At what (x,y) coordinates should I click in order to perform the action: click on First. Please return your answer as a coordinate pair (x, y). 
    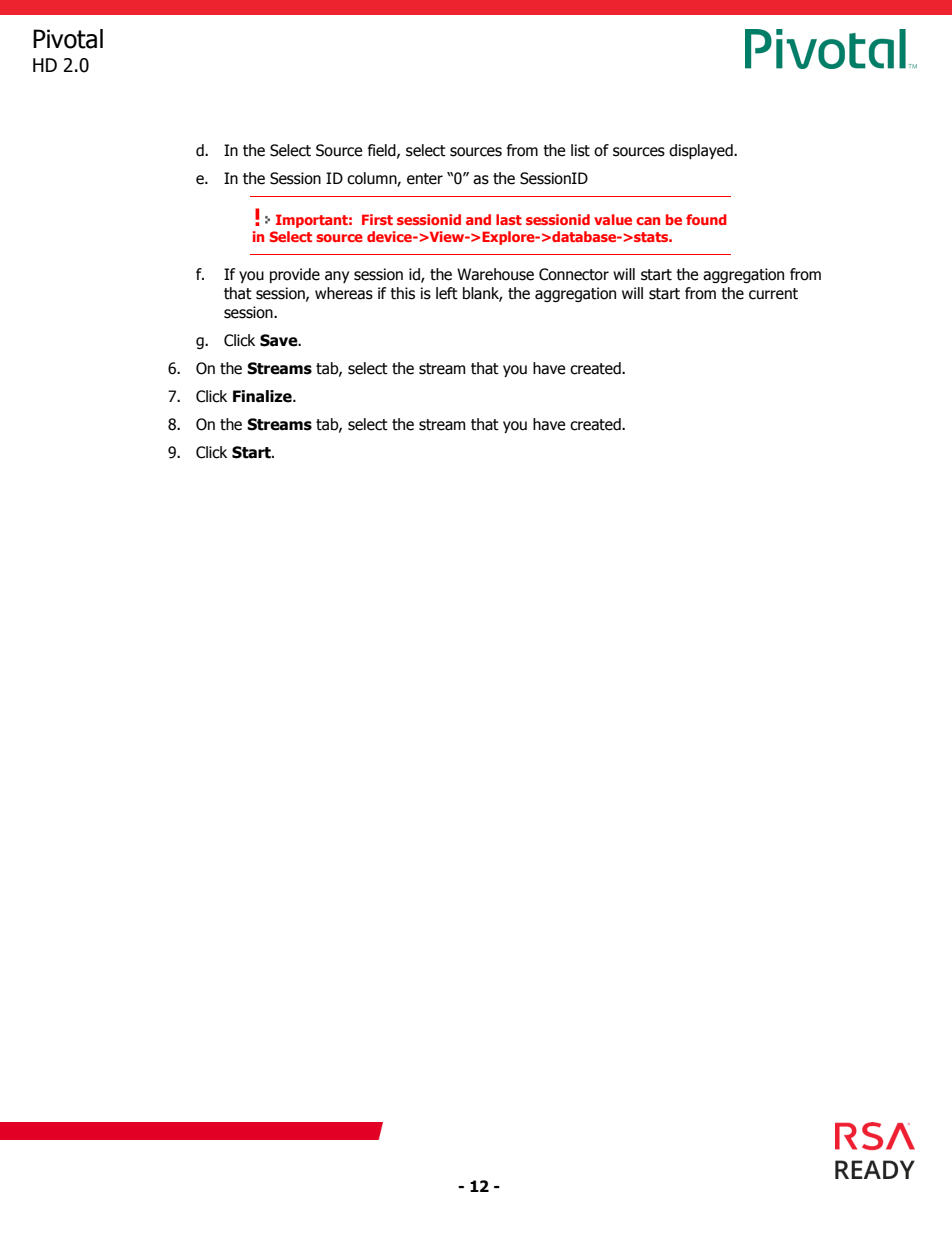
    Looking at the image, I should click on (377, 219).
